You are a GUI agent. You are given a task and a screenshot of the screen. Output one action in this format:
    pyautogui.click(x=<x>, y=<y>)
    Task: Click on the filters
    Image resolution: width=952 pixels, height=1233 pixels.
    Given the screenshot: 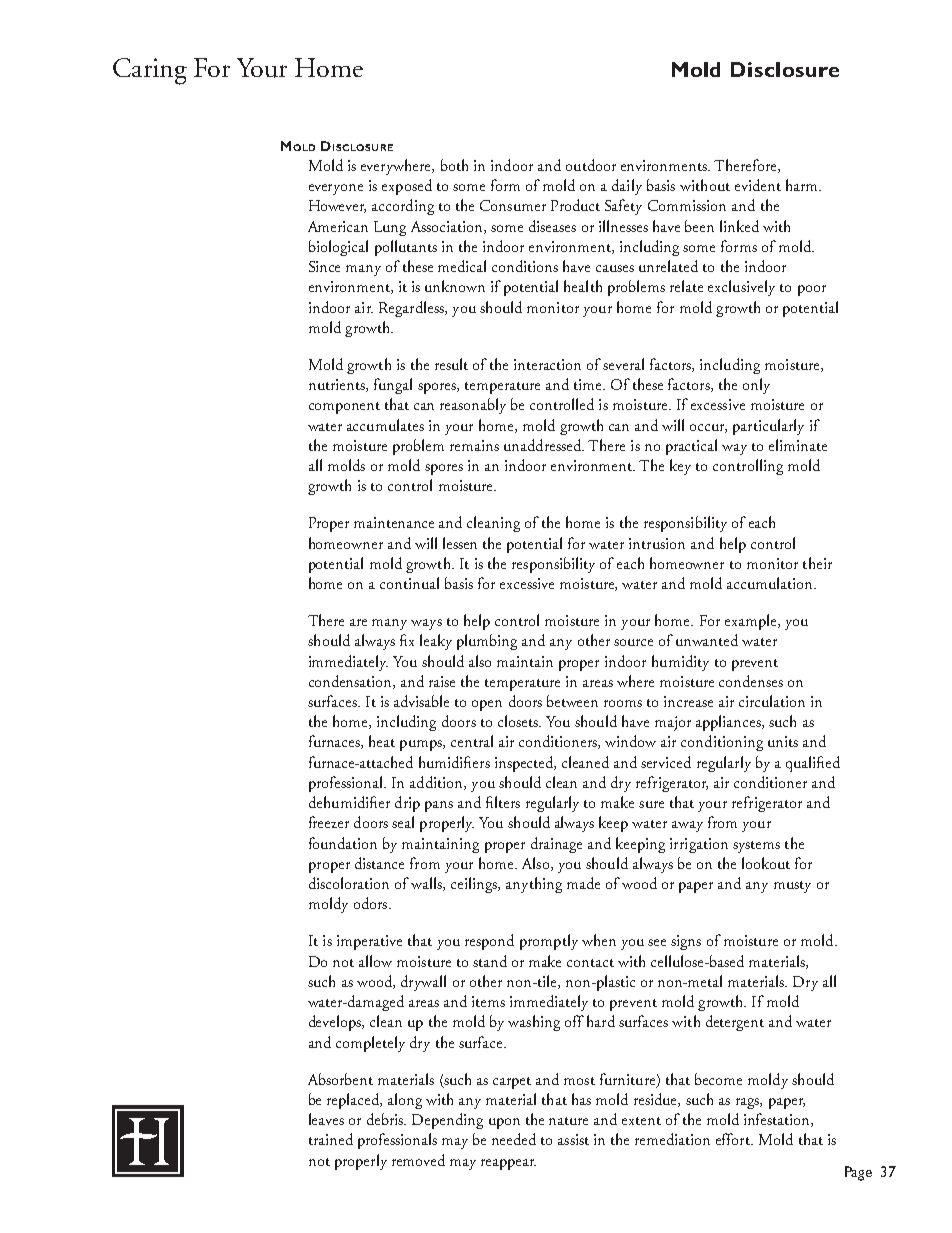 What is the action you would take?
    pyautogui.click(x=503, y=802)
